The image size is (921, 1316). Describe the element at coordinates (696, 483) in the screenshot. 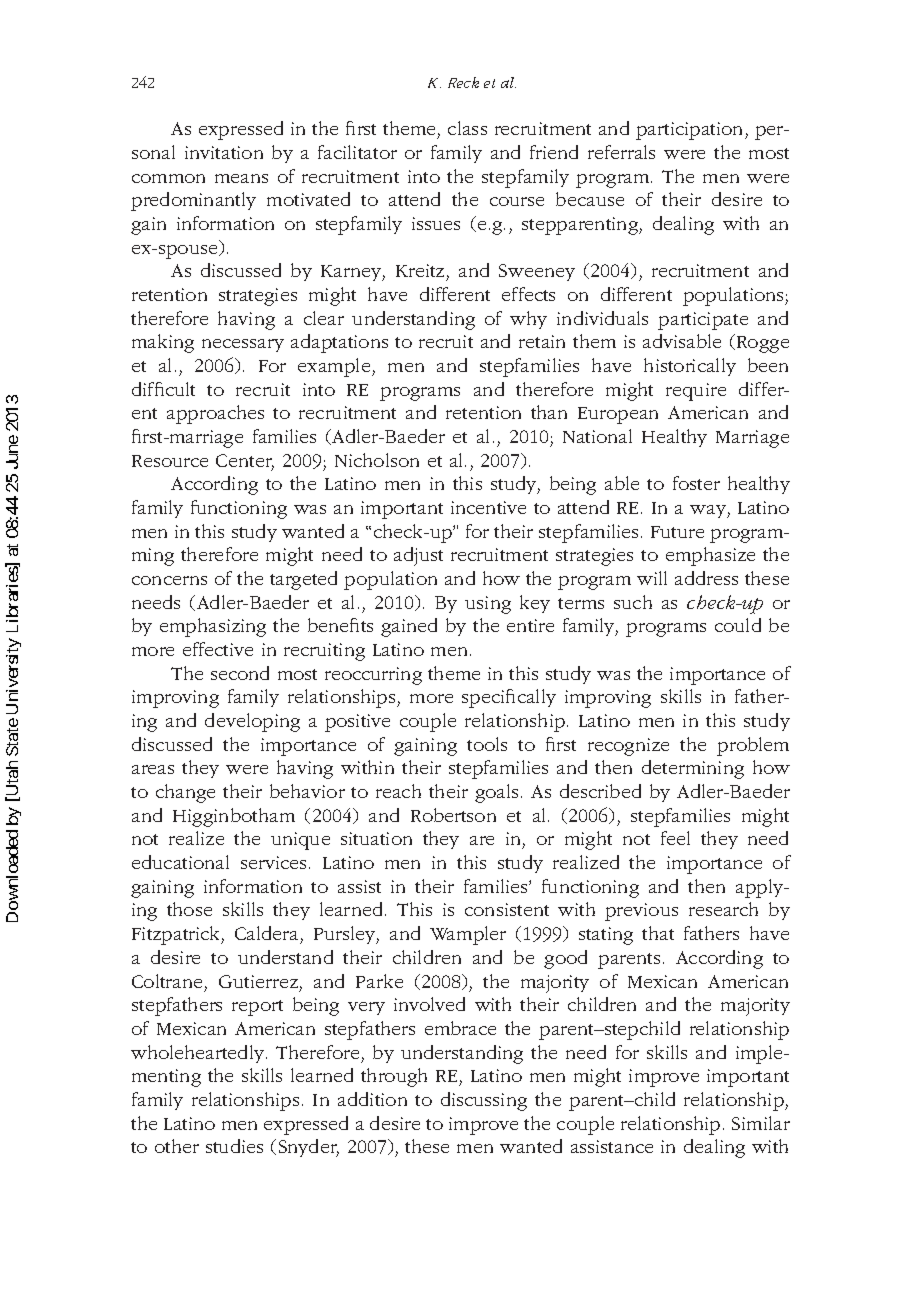

I see `foster` at that location.
